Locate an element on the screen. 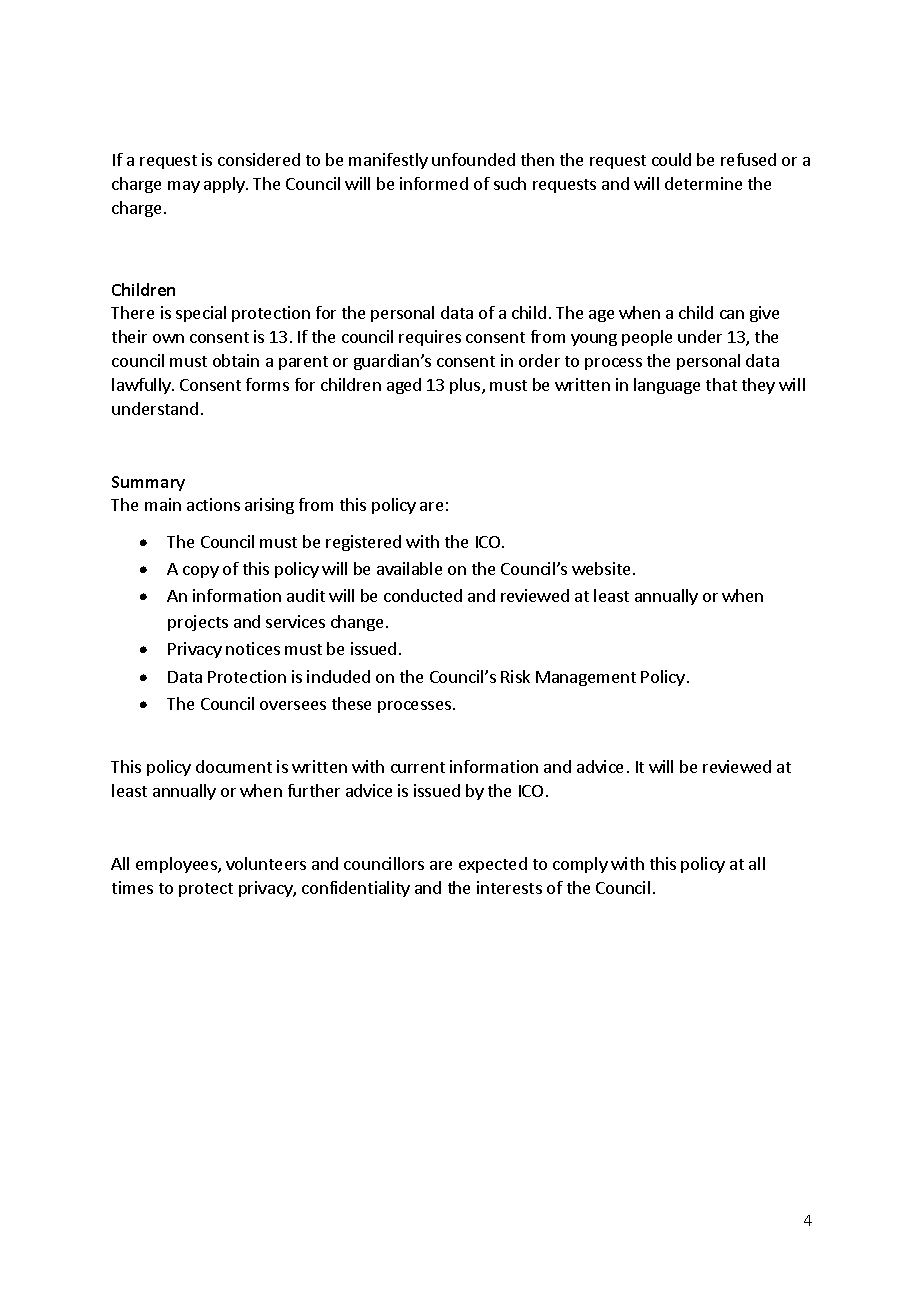 The width and height of the screenshot is (924, 1307). employees is located at coordinates (177, 865).
